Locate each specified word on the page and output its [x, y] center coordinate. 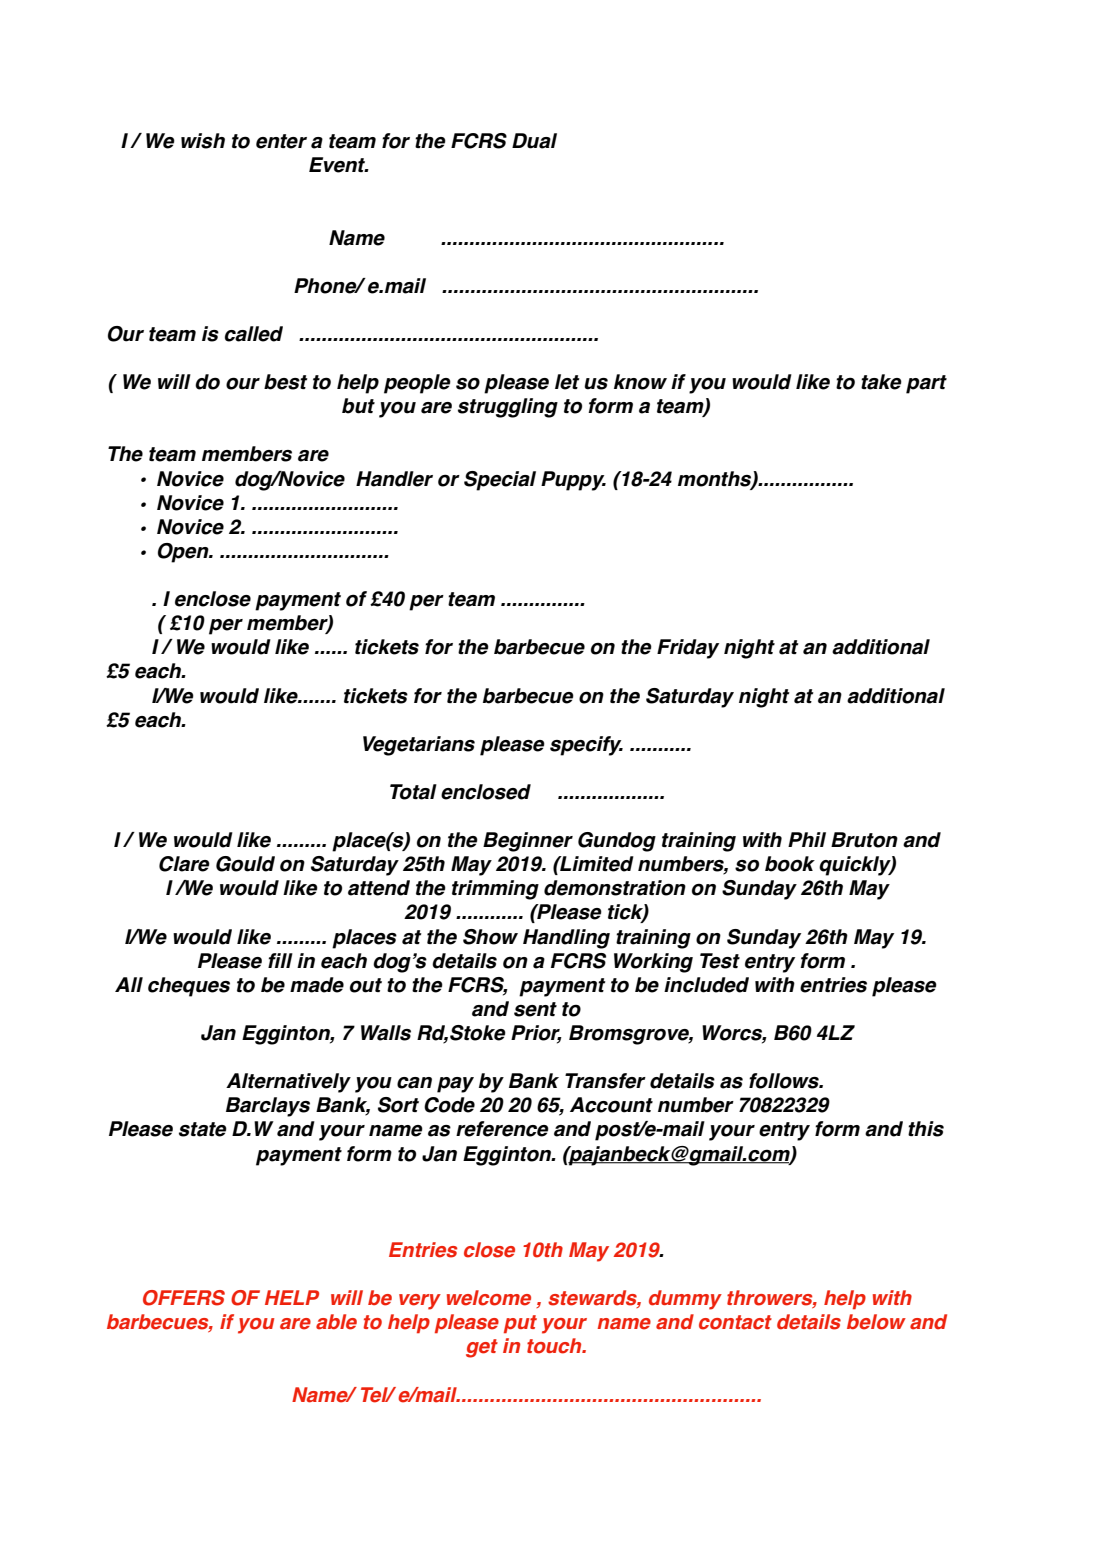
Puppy [573, 481]
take [881, 382]
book [790, 864]
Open [184, 553]
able [336, 1322]
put [520, 1324]
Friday [688, 649]
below [876, 1322]
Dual [534, 141]
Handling [566, 939]
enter [281, 141]
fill [280, 960]
